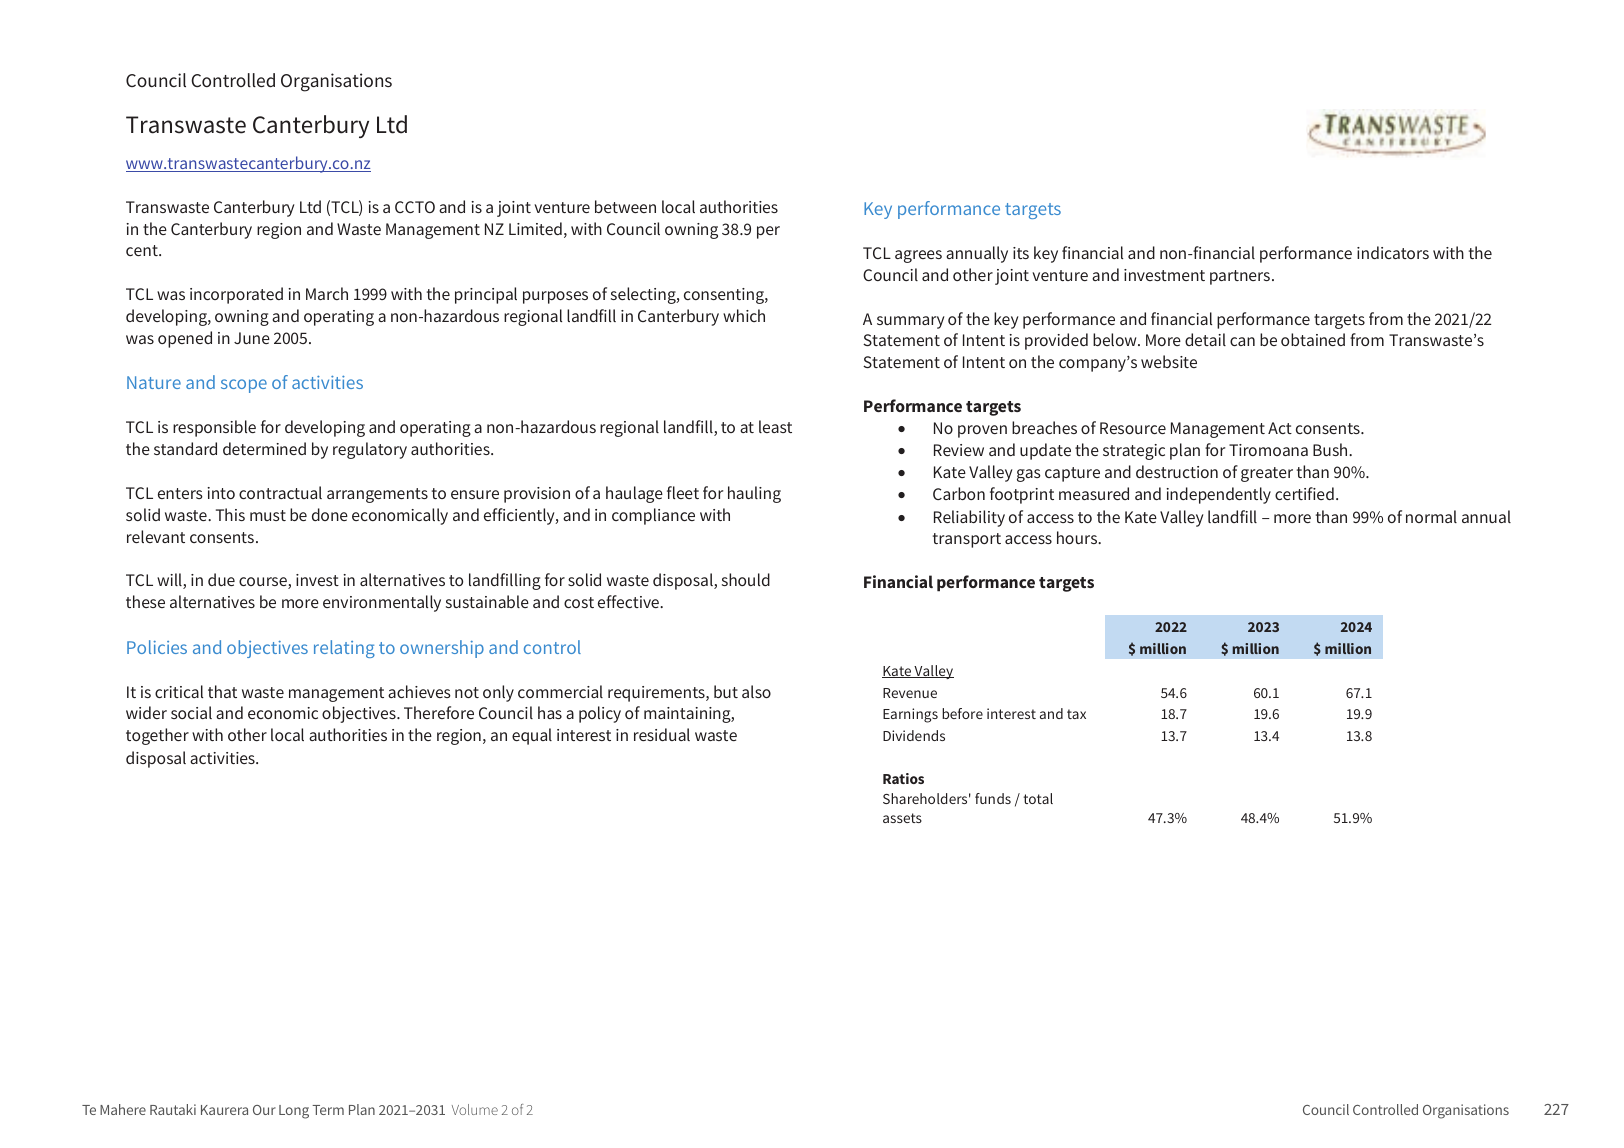 Image resolution: width=1624 pixels, height=1148 pixels. I want to click on cent, so click(143, 250).
